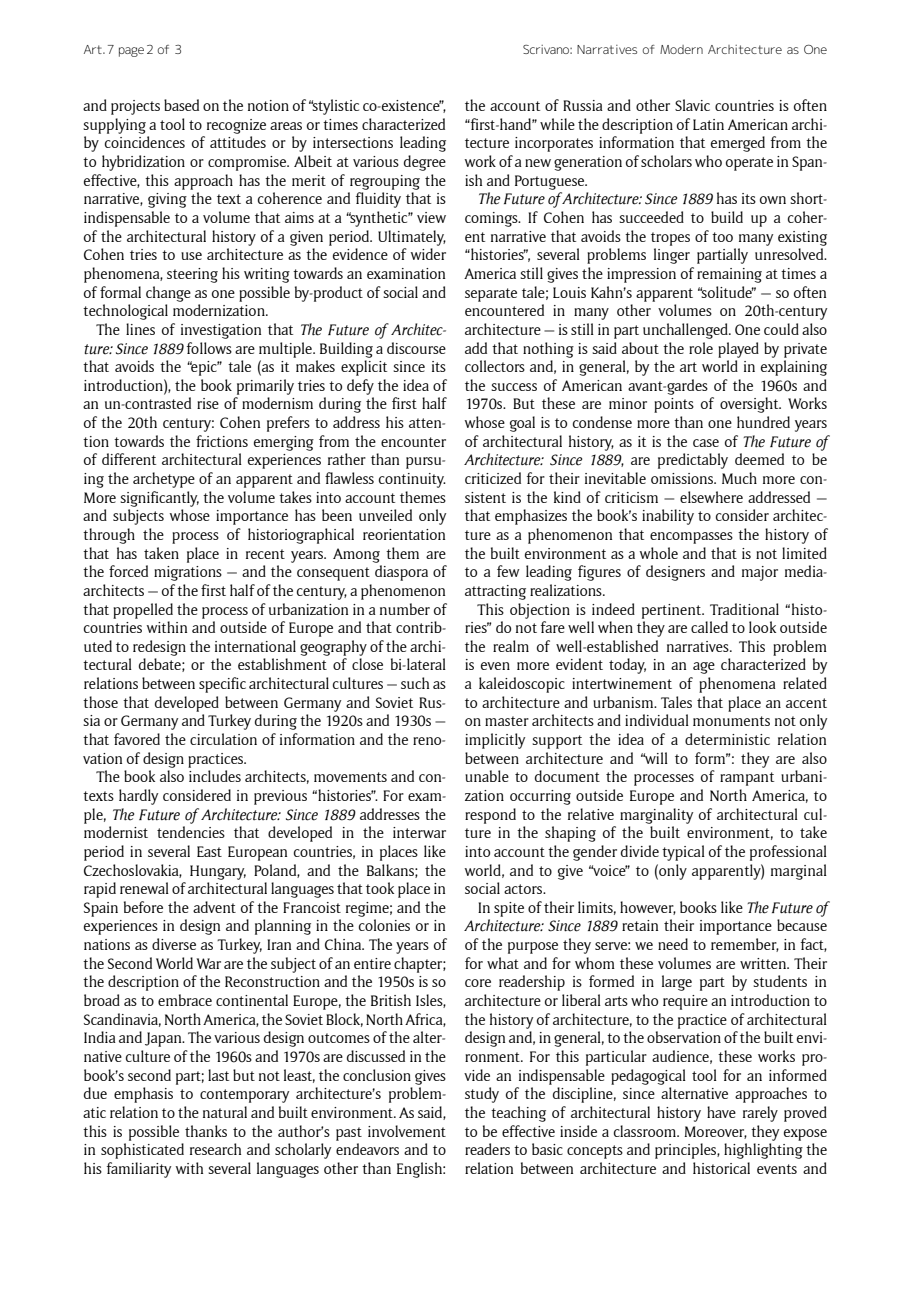  Describe the element at coordinates (721, 1112) in the page. I see `have` at that location.
